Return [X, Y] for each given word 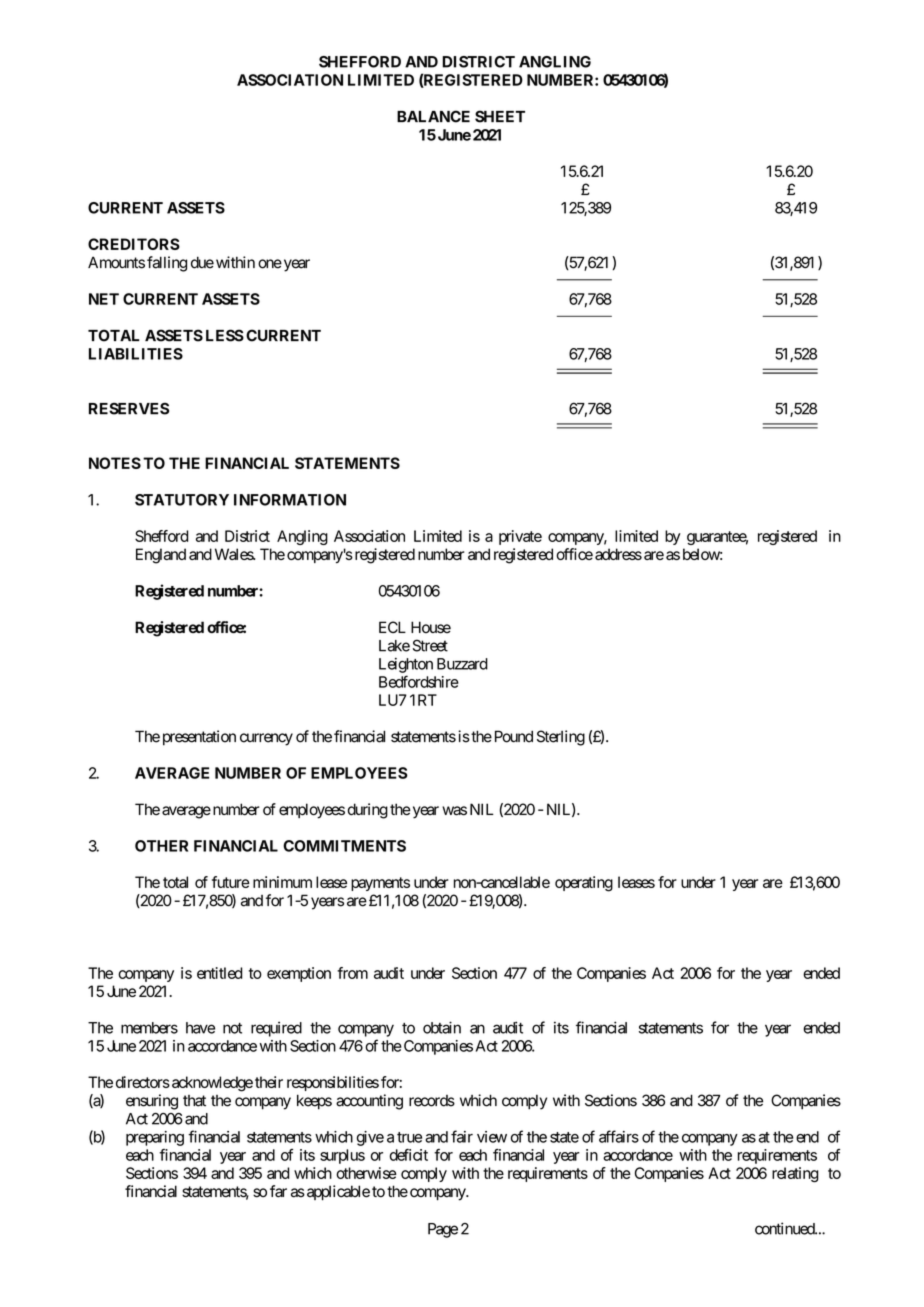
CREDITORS [134, 244]
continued [785, 1228]
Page [443, 1230]
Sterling [561, 738]
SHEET [500, 116]
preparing [155, 1138]
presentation [199, 738]
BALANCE [433, 116]
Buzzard [462, 664]
